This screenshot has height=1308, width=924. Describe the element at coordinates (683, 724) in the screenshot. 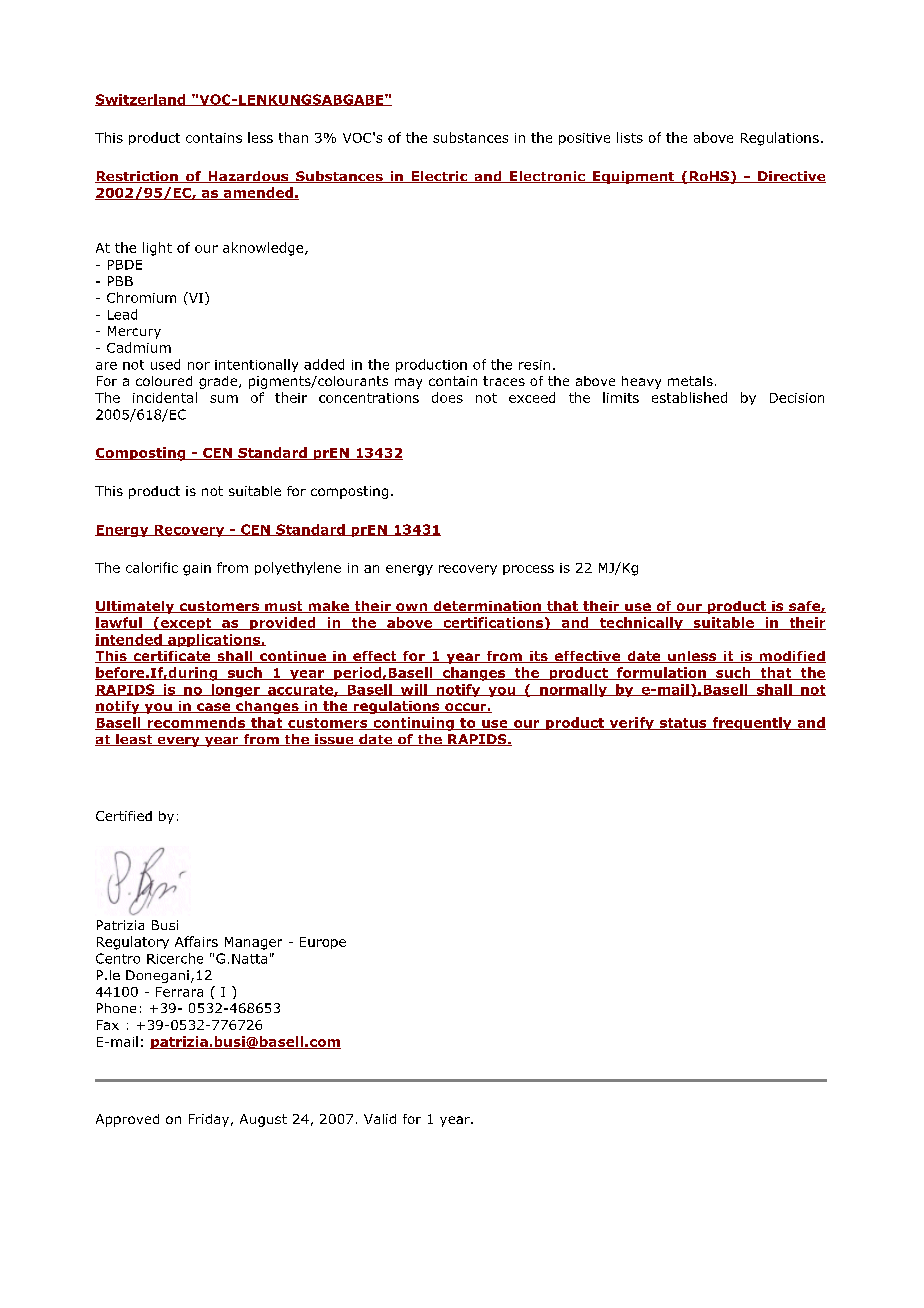

I see `status` at that location.
